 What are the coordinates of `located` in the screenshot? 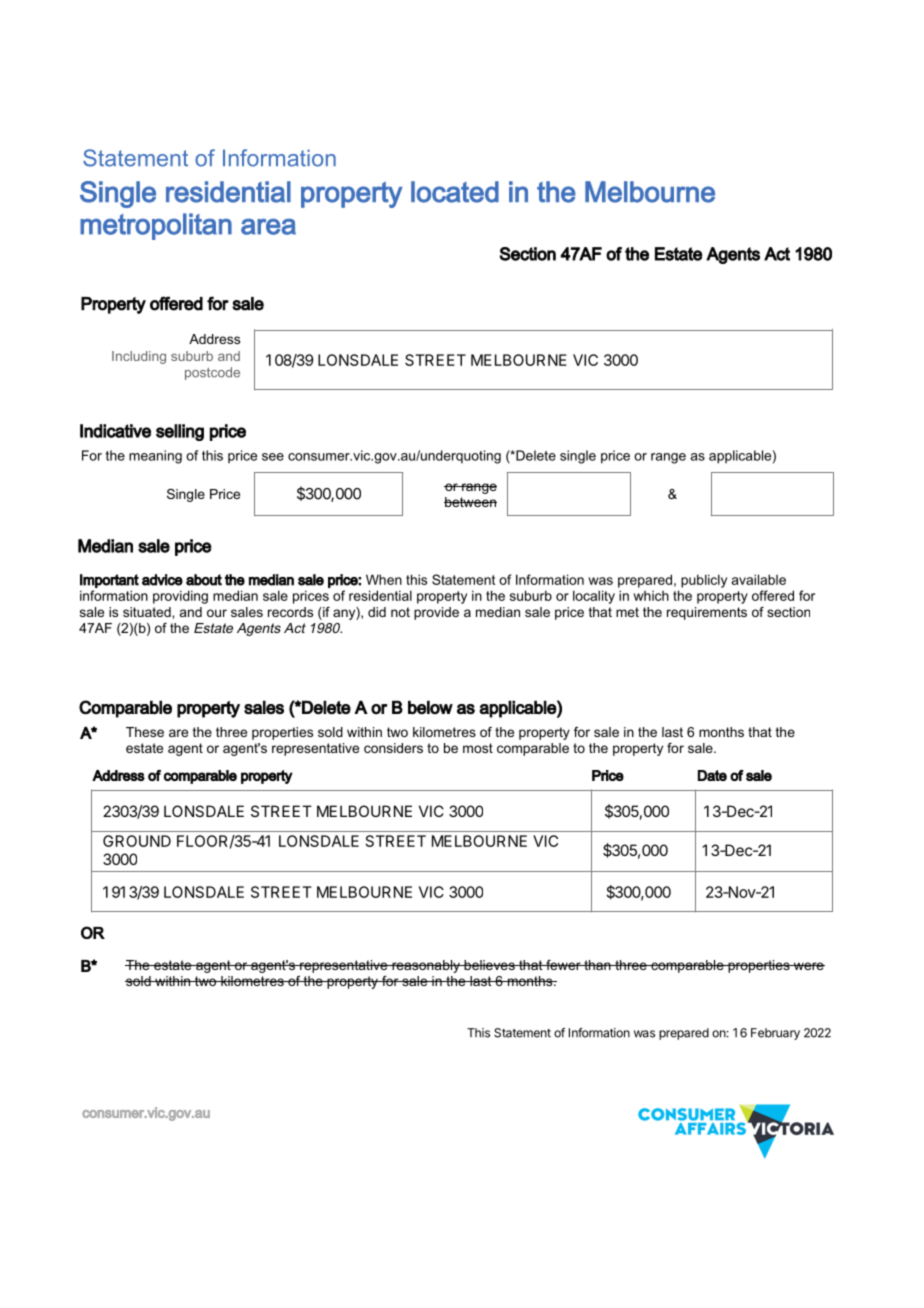 It's located at (455, 192).
